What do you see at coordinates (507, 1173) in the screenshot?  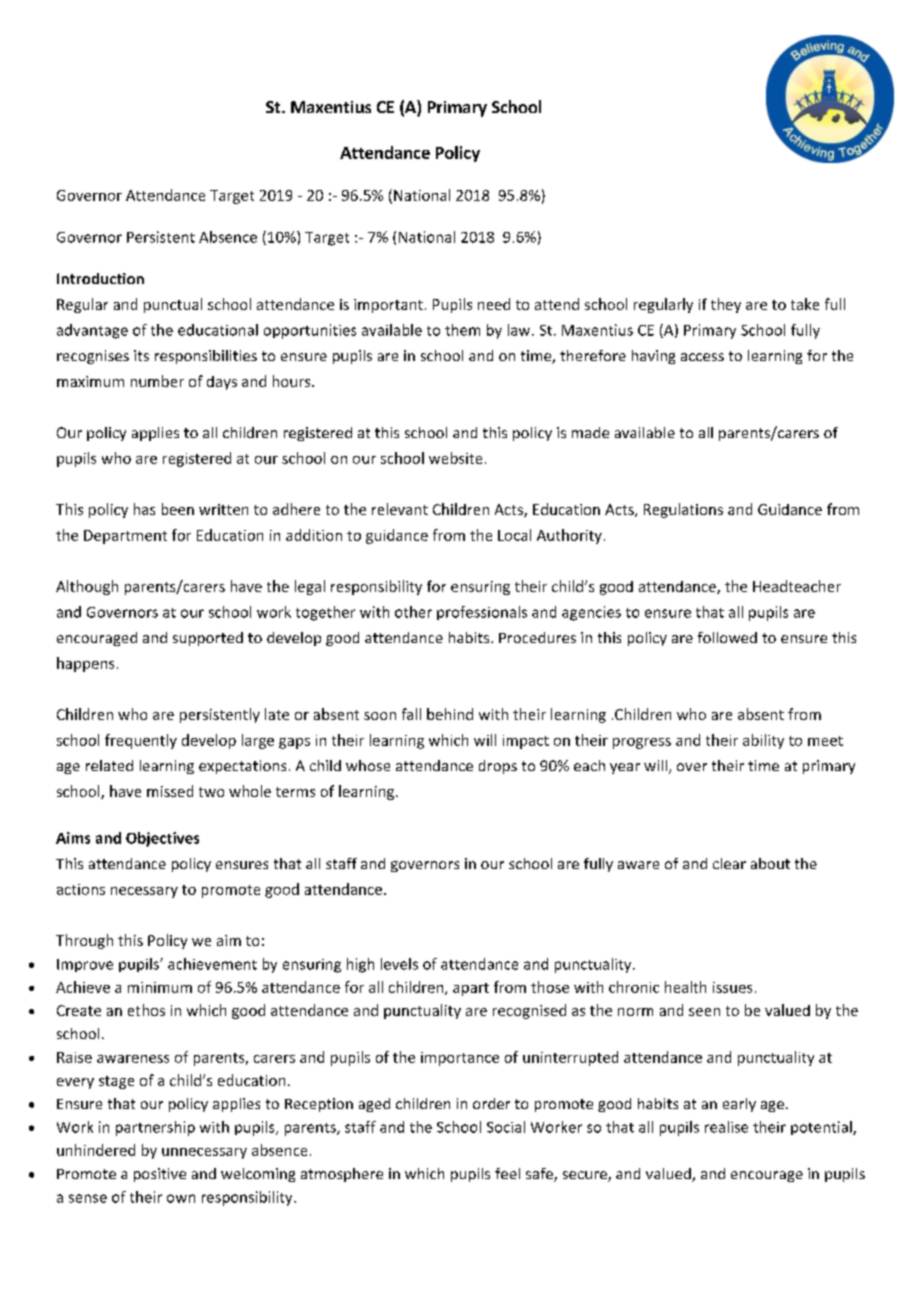 I see `feel` at bounding box center [507, 1173].
